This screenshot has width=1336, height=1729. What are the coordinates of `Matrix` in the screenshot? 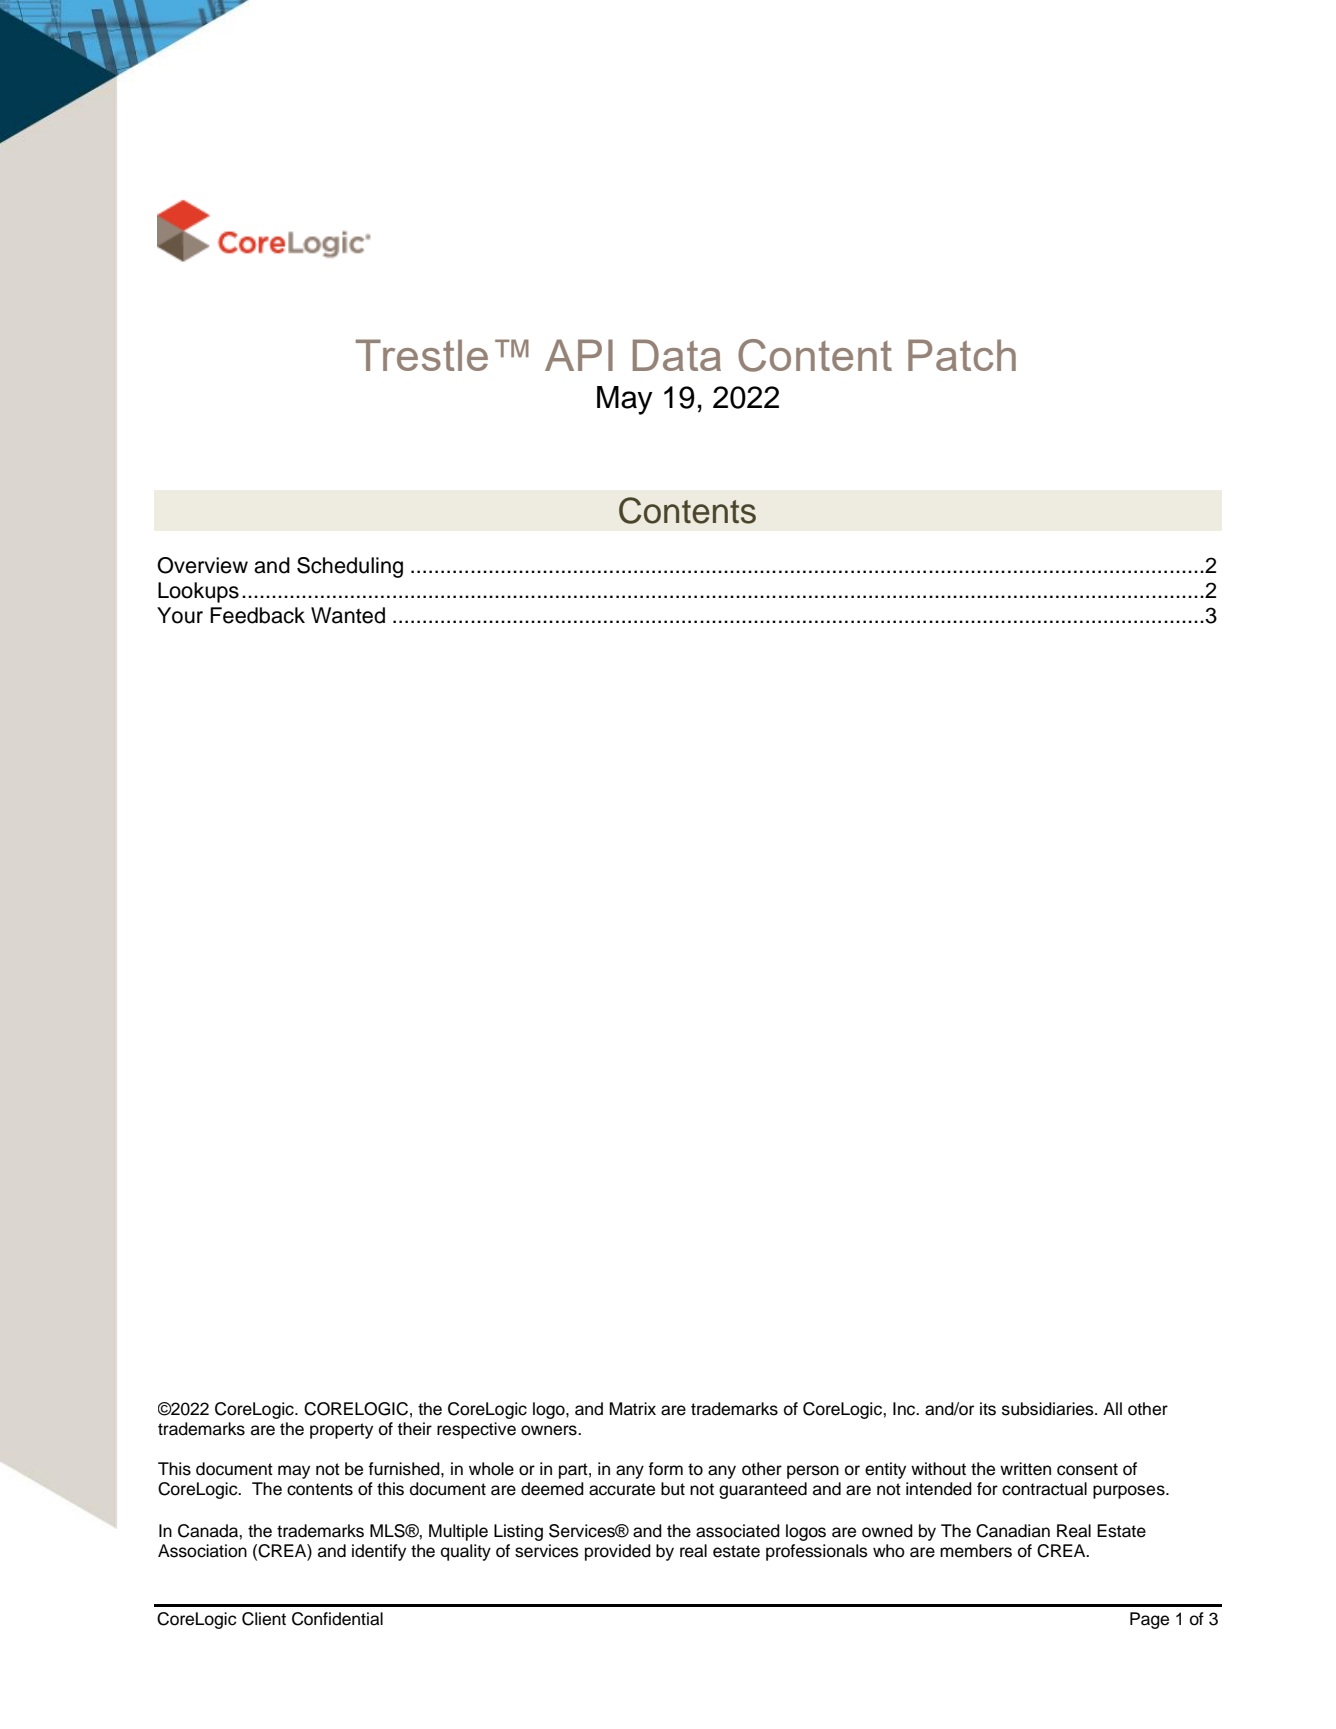 It's located at (633, 1409).
